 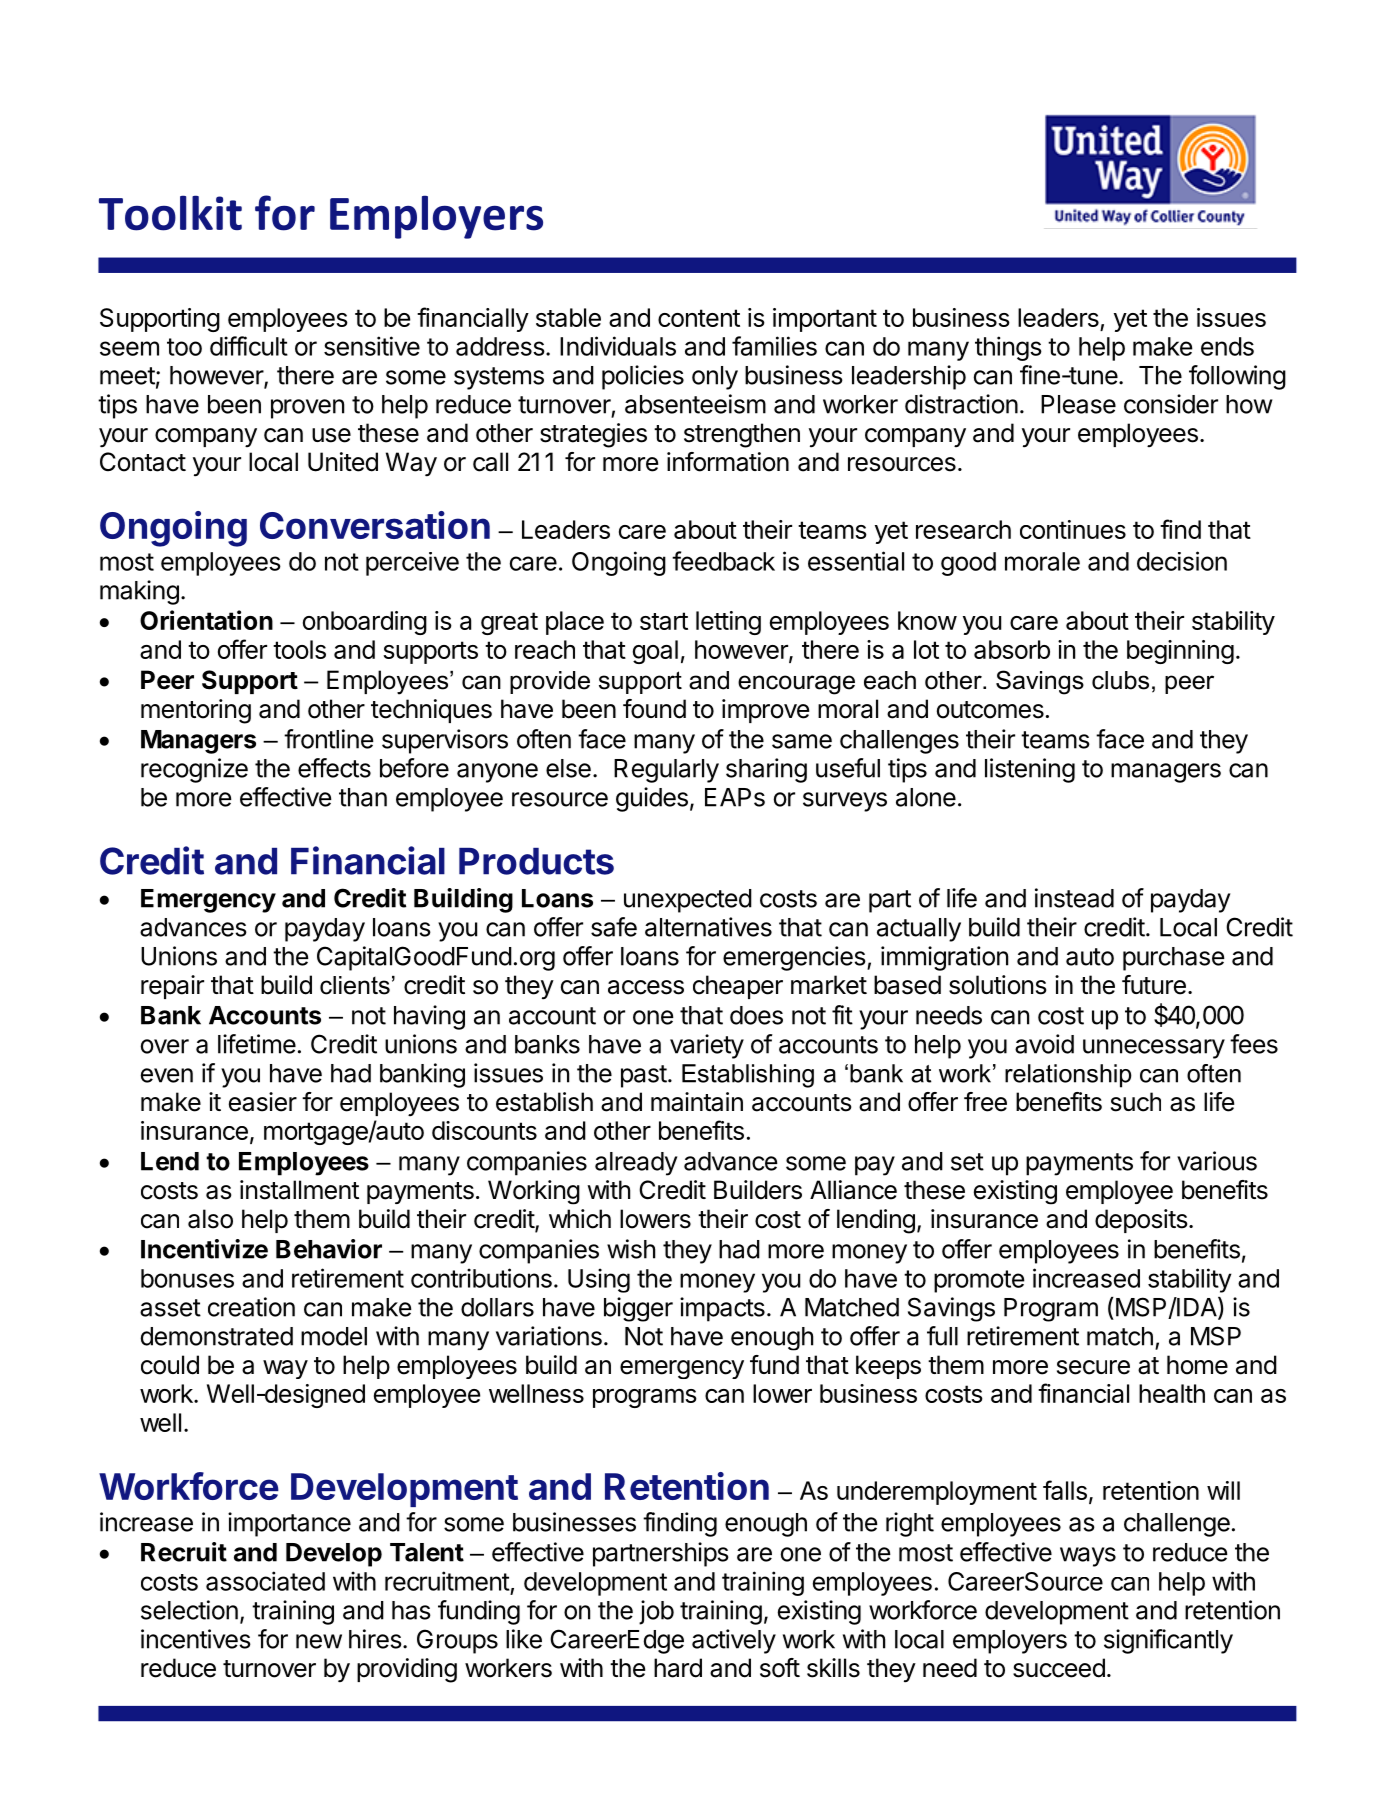 What do you see at coordinates (1093, 1367) in the screenshot?
I see `secure` at bounding box center [1093, 1367].
